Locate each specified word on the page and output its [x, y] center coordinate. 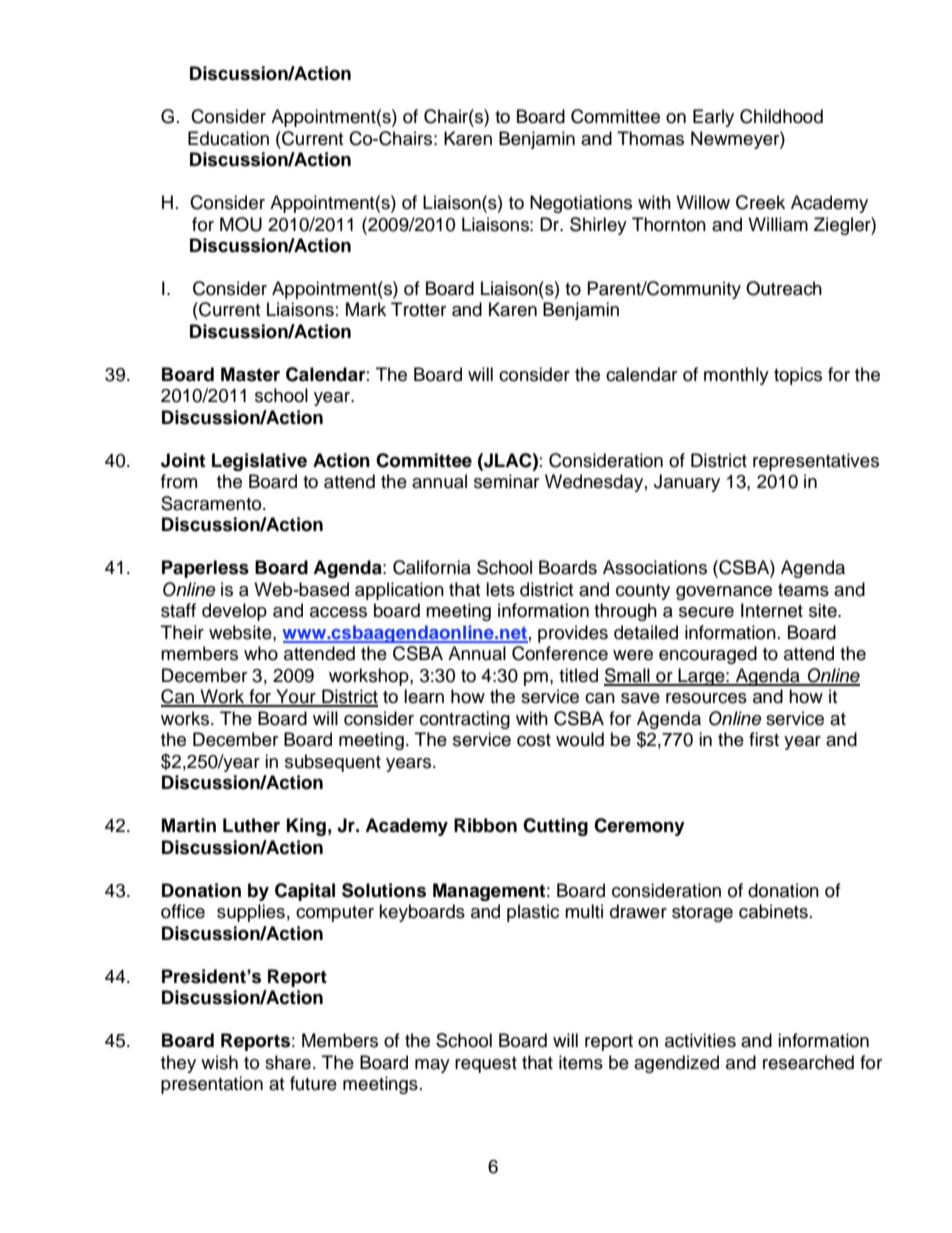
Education [228, 138]
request [486, 1065]
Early [713, 118]
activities [700, 1040]
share [288, 1062]
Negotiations [581, 204]
